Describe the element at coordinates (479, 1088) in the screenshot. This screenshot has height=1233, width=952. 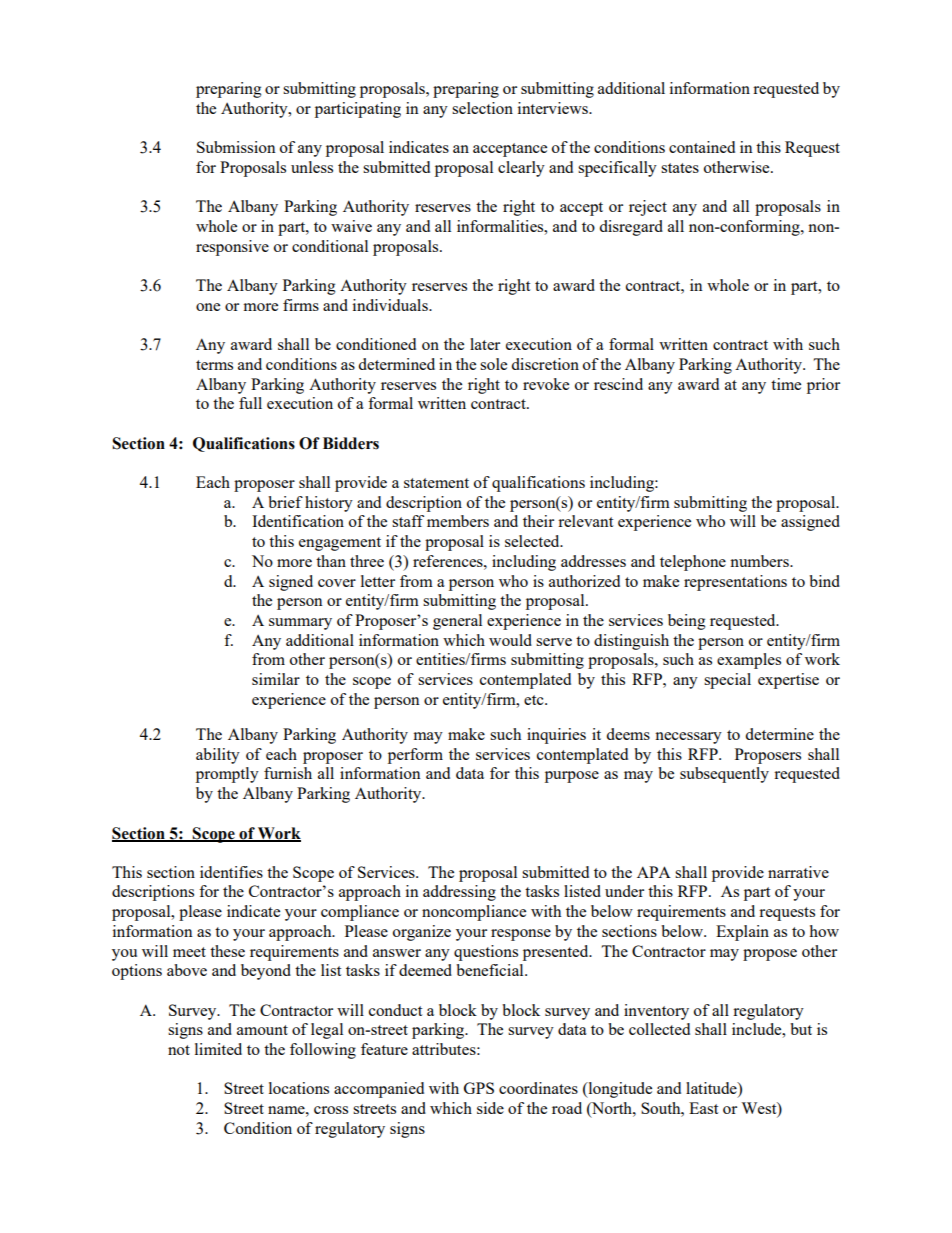
I see `GPS` at that location.
